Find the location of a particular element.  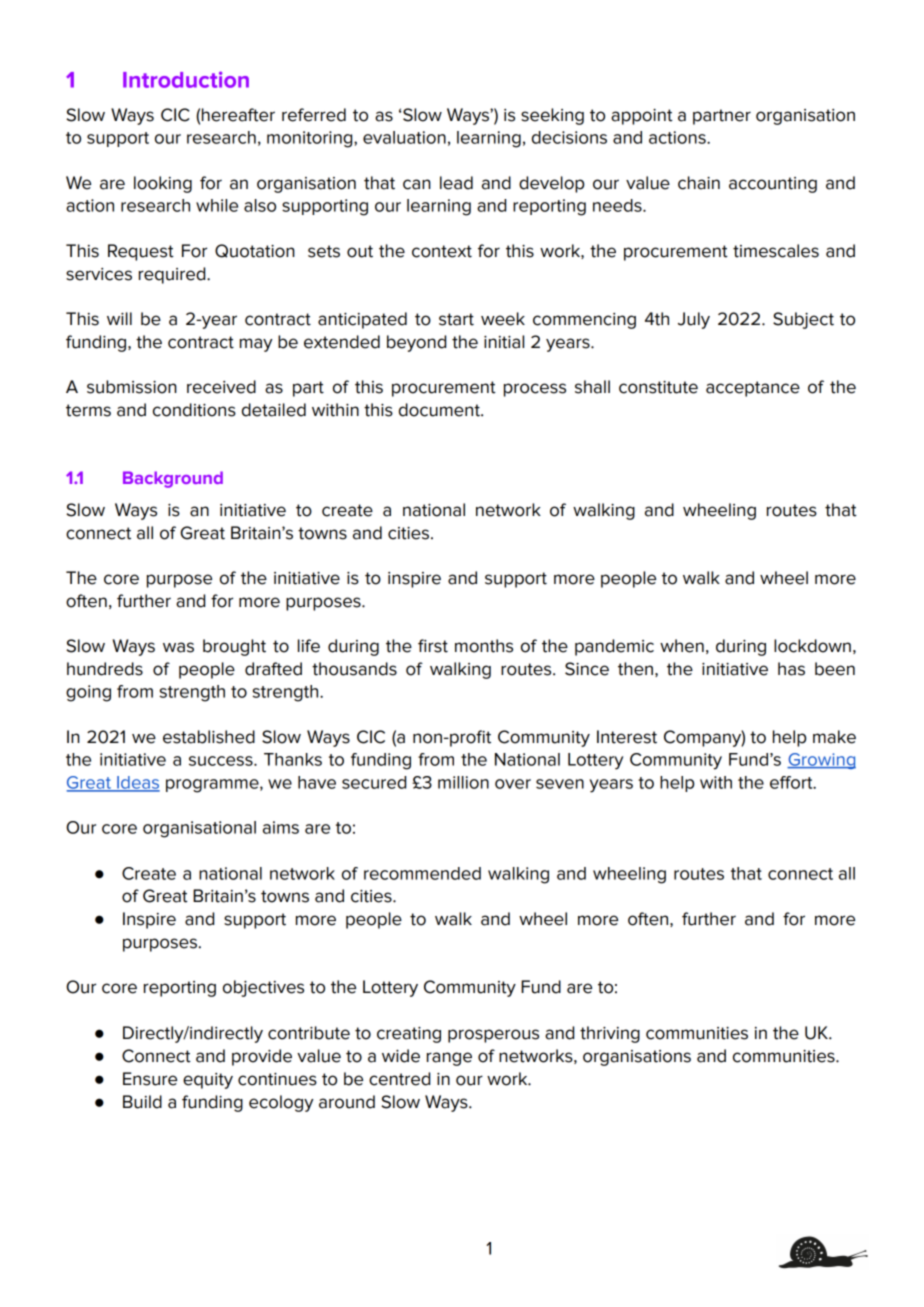

initial is located at coordinates (504, 342).
